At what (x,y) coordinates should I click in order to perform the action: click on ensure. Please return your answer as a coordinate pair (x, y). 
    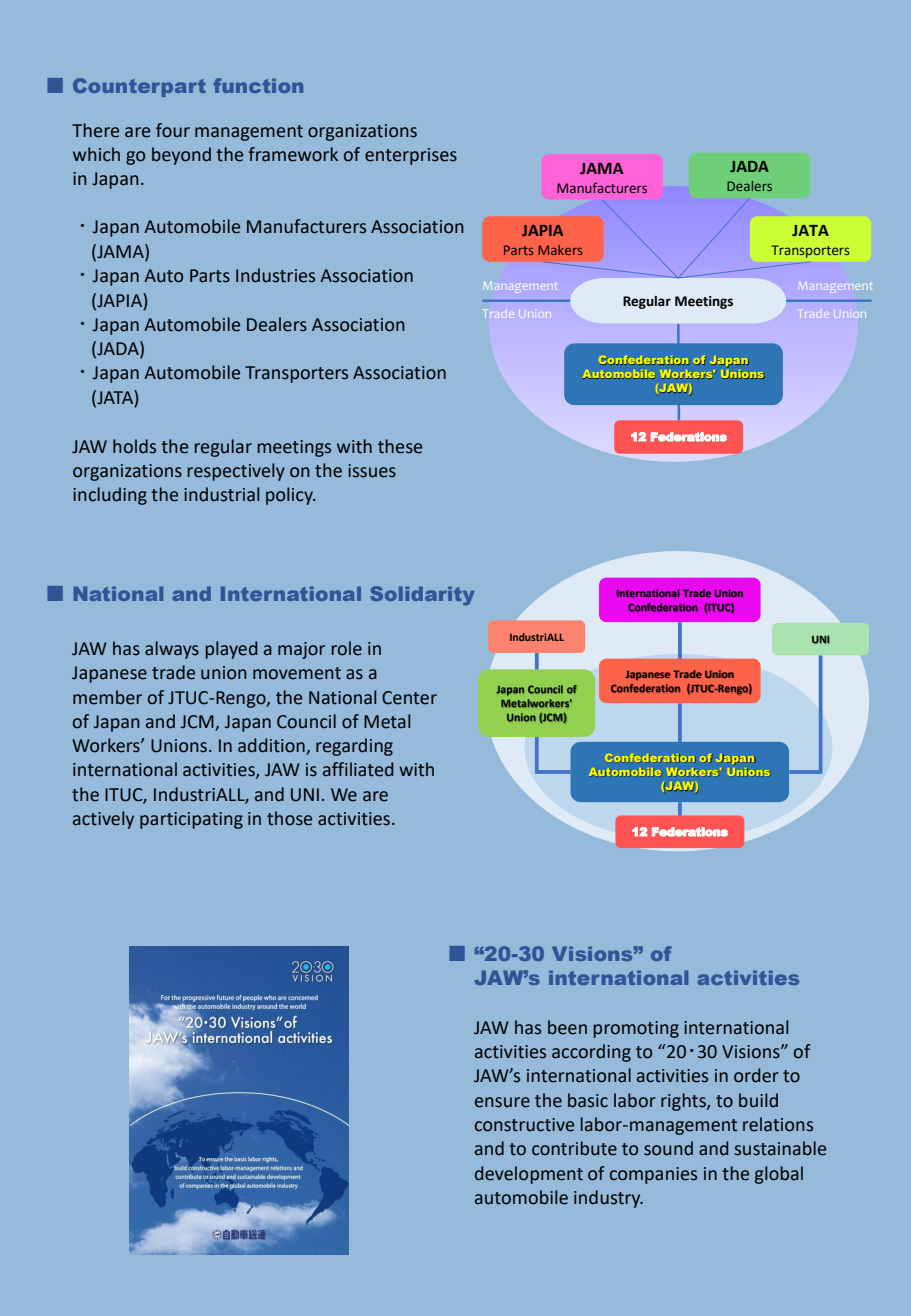
    Looking at the image, I should click on (502, 1102).
